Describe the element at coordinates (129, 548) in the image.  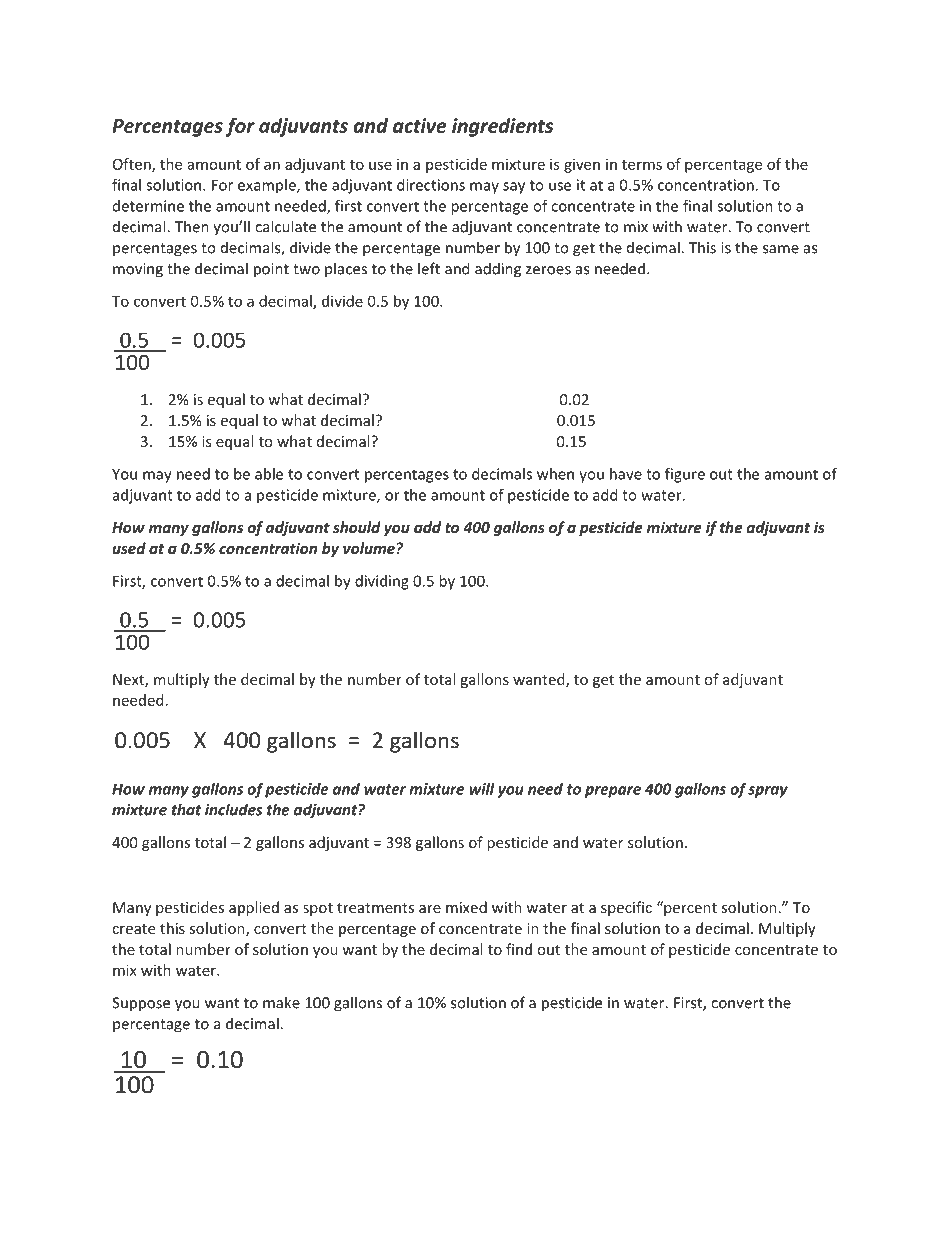
I see `used` at that location.
